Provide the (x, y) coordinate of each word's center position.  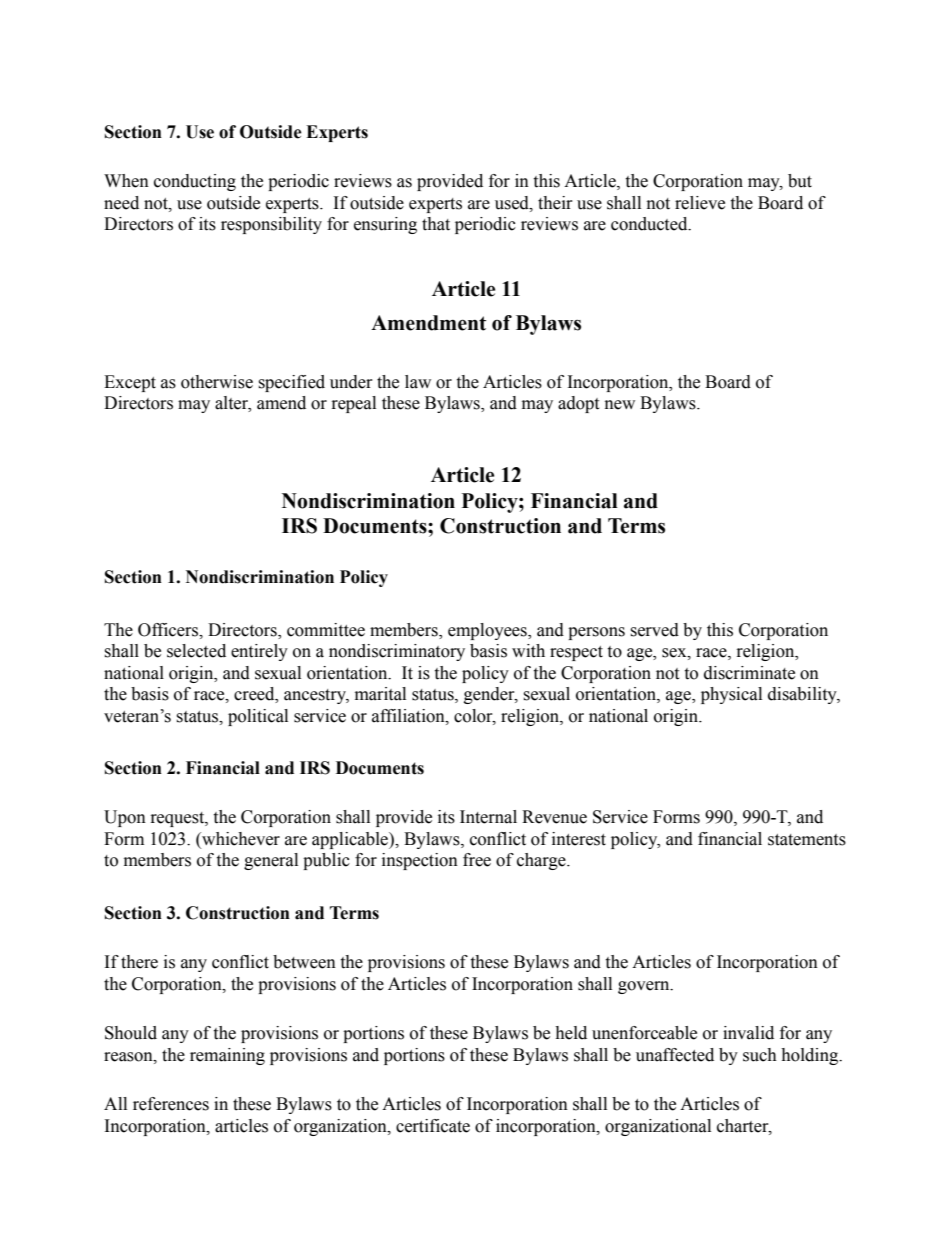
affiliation (409, 716)
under (351, 382)
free (477, 860)
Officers (169, 630)
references (171, 1104)
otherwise (217, 382)
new (620, 405)
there (139, 962)
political (258, 717)
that (436, 224)
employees (488, 631)
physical (731, 695)
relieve (700, 203)
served (654, 630)
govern (645, 987)
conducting (195, 182)
